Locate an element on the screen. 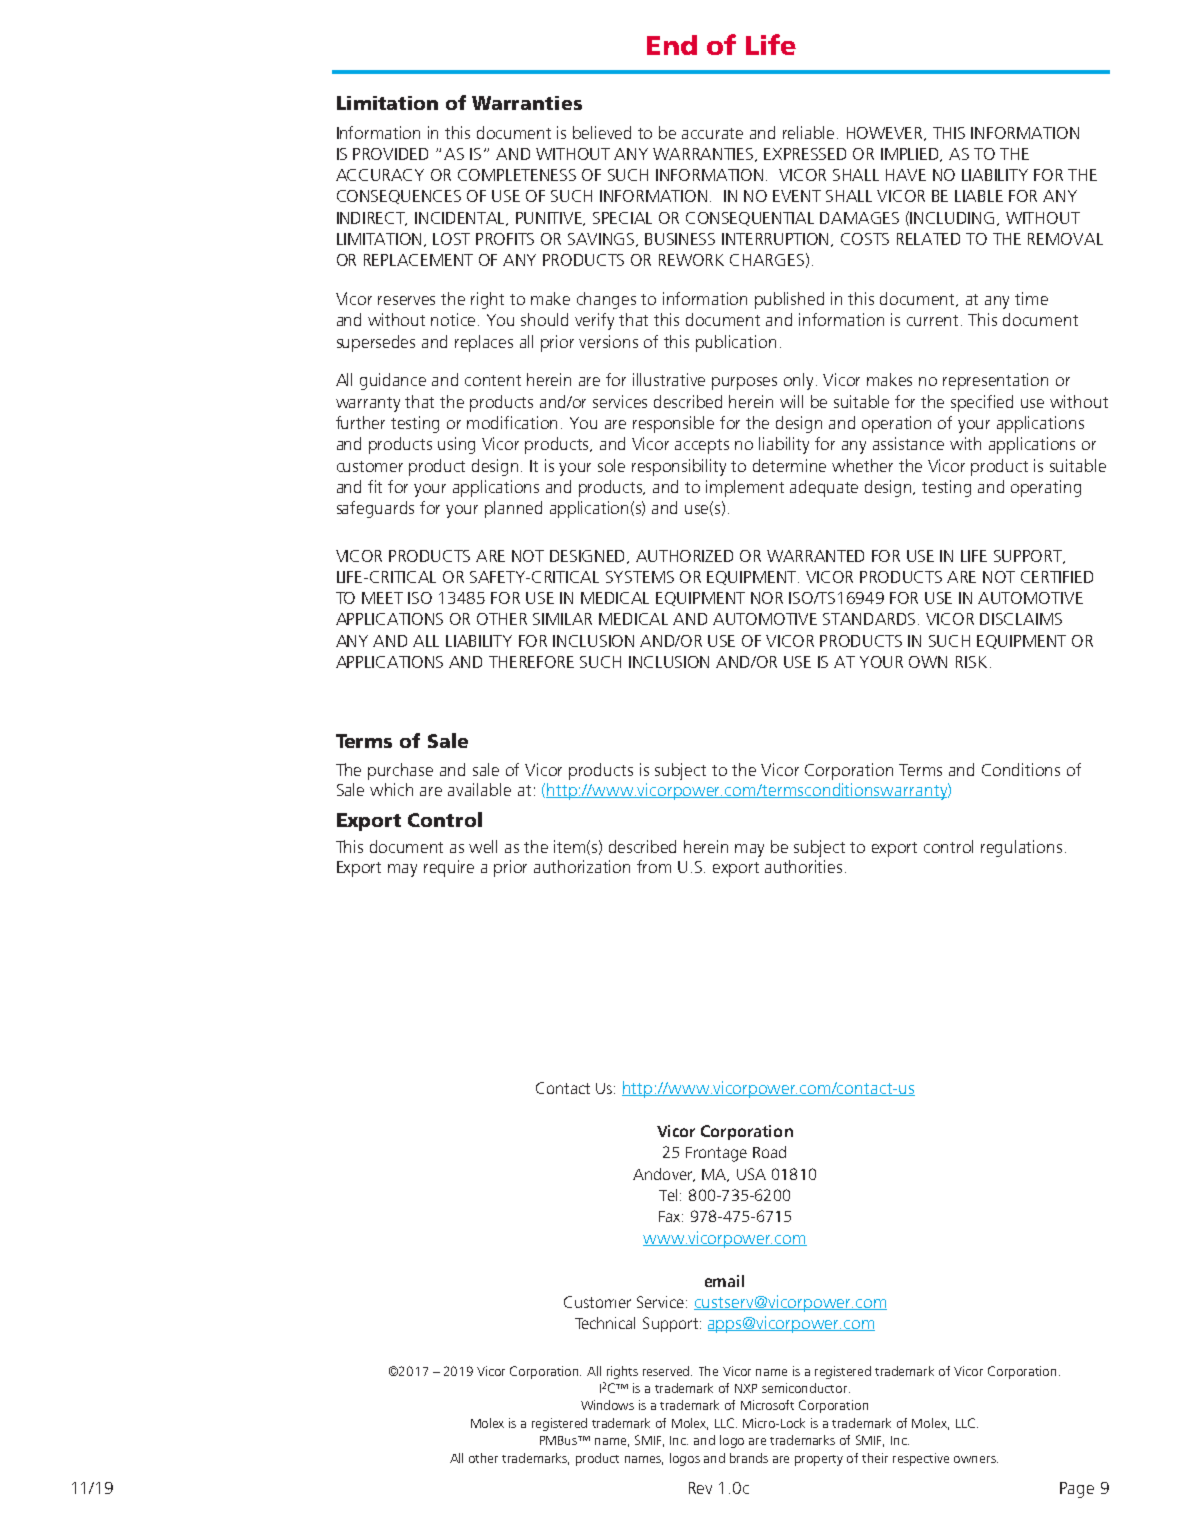 The image size is (1184, 1533). IMPLIED is located at coordinates (911, 155).
